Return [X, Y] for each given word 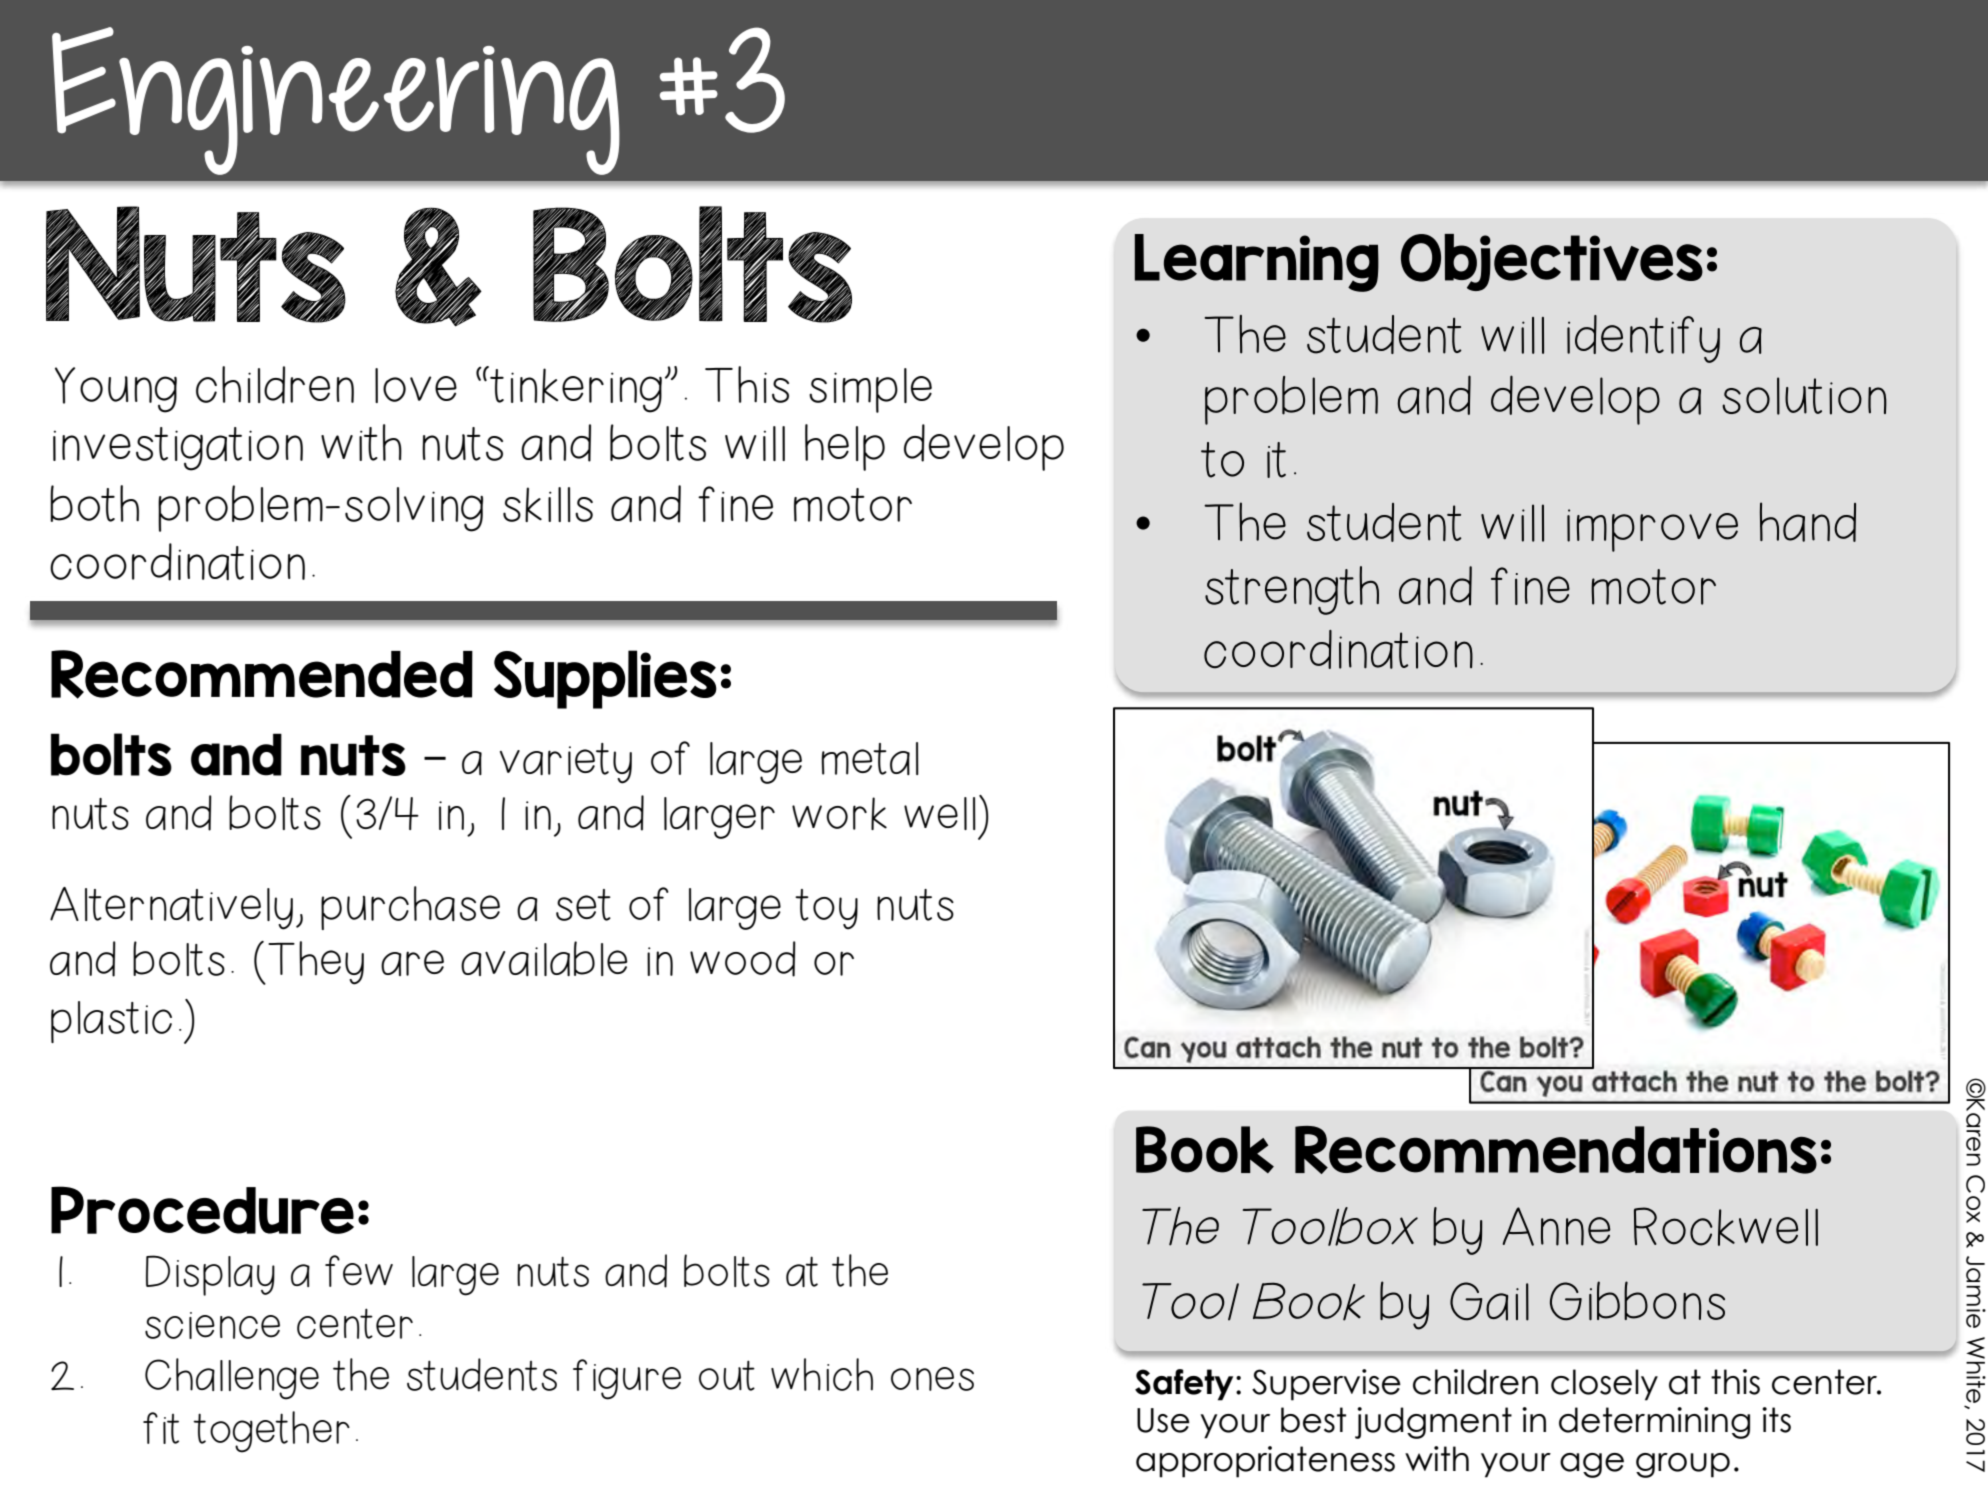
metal [870, 758]
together [271, 1432]
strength [1292, 590]
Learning [1257, 263]
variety [566, 763]
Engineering [336, 101]
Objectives [1552, 262]
